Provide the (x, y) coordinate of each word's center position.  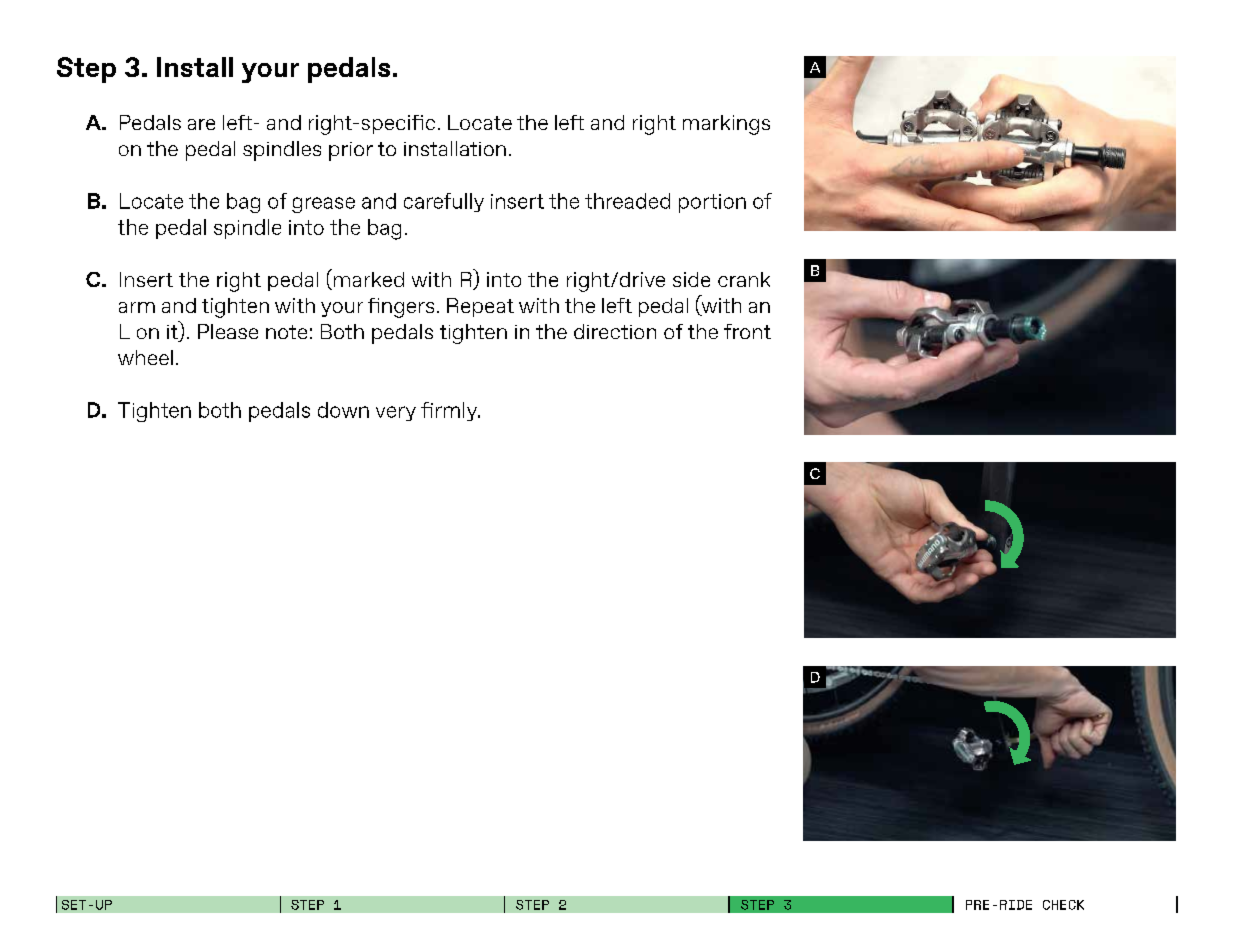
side (691, 279)
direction (615, 331)
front (747, 331)
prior (351, 151)
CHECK (1063, 905)
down (343, 410)
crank (744, 279)
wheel (145, 357)
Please (228, 331)
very (396, 413)
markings (726, 125)
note (286, 332)
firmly (450, 411)
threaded (627, 201)
